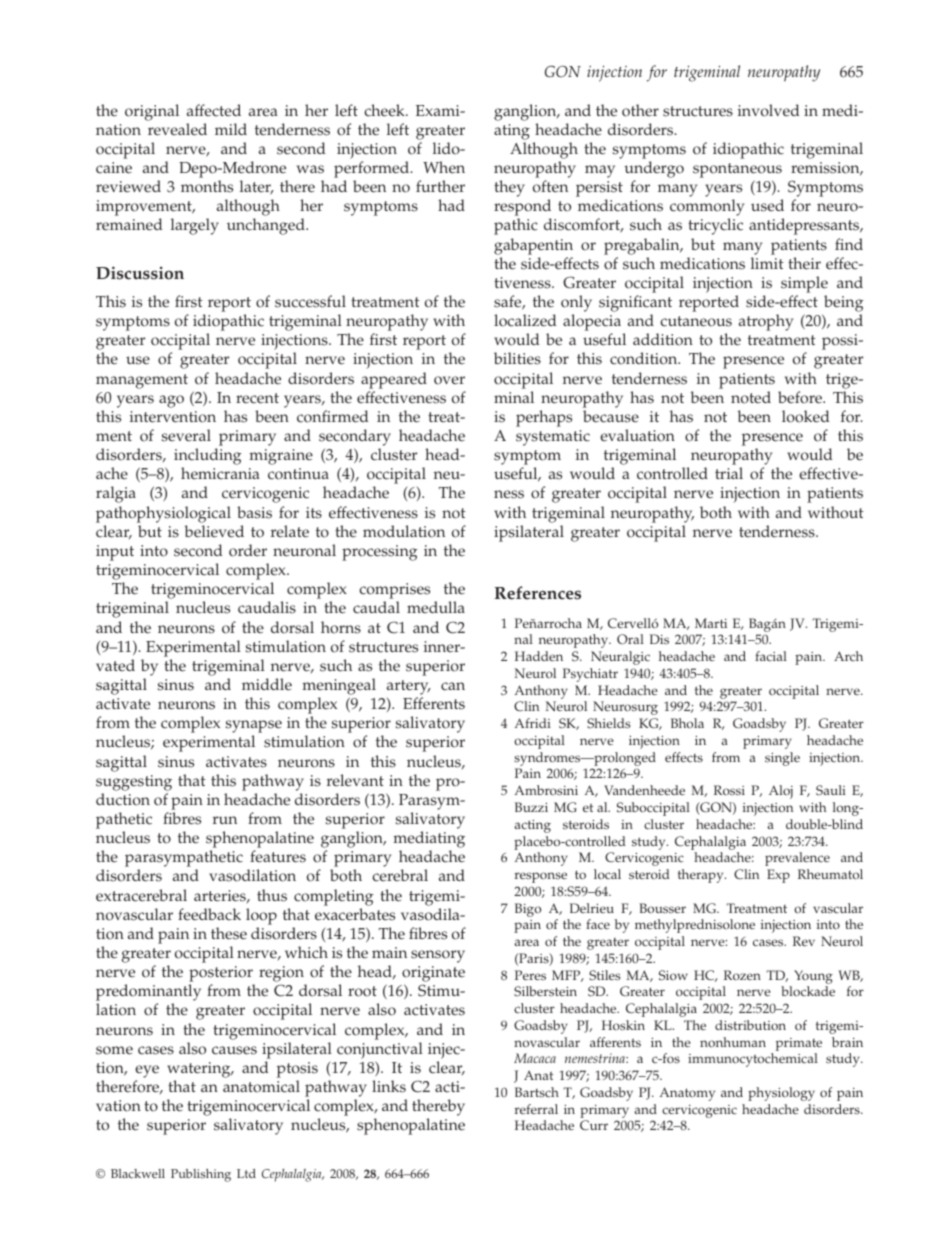 The width and height of the page is (952, 1251). I want to click on mild, so click(231, 129).
